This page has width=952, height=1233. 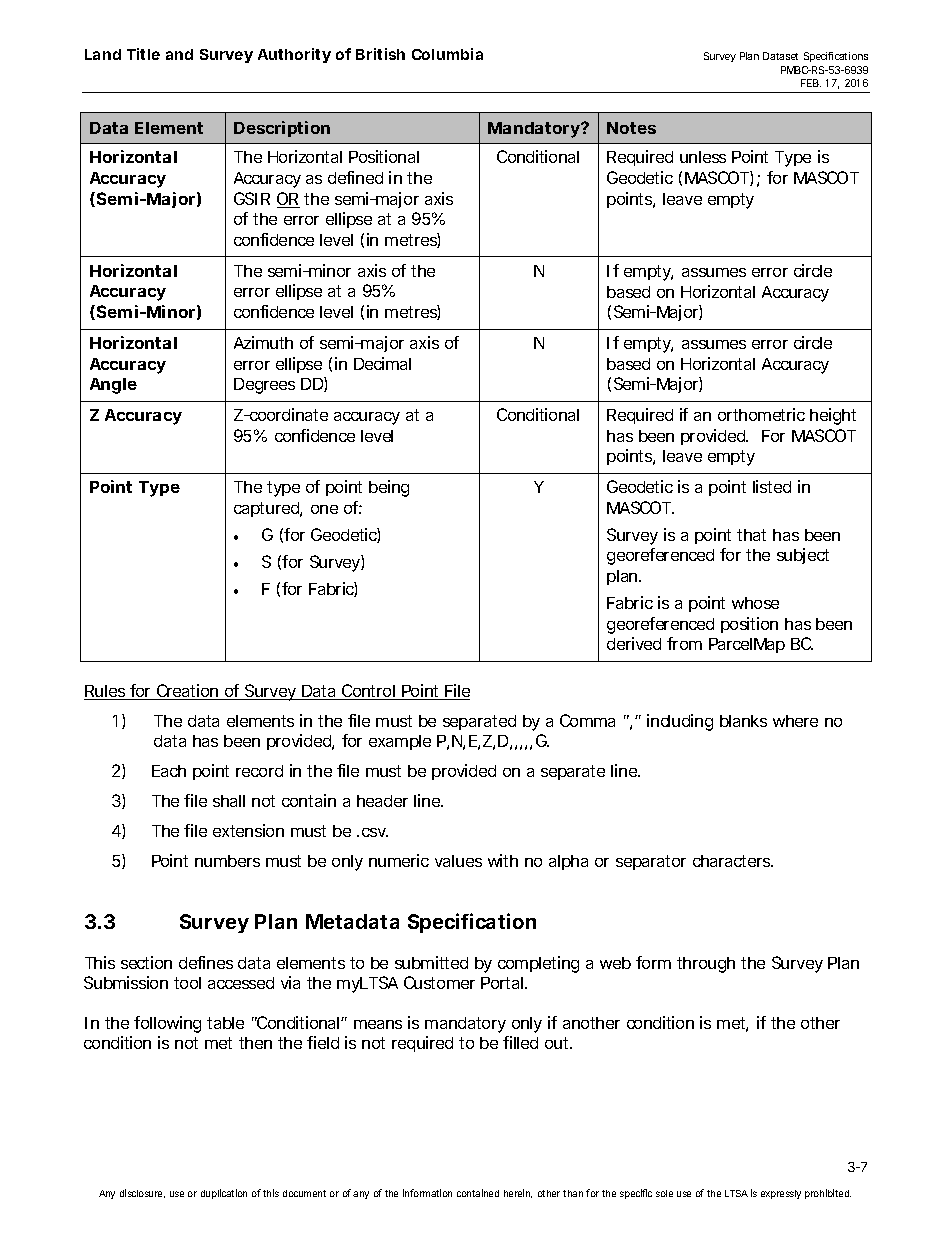 What do you see at coordinates (224, 1194) in the page?
I see `duplication` at bounding box center [224, 1194].
